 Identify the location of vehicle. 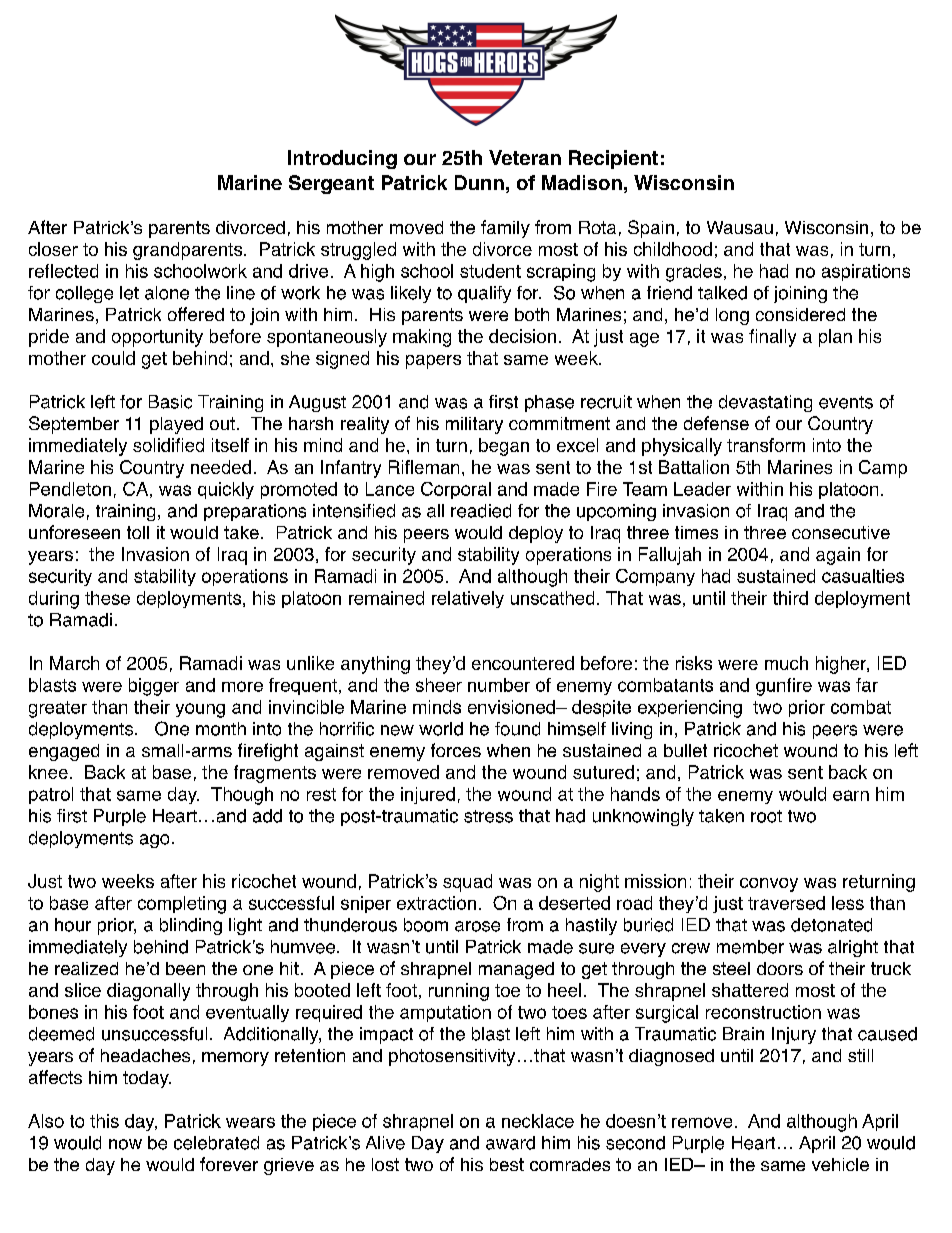
(840, 1164).
